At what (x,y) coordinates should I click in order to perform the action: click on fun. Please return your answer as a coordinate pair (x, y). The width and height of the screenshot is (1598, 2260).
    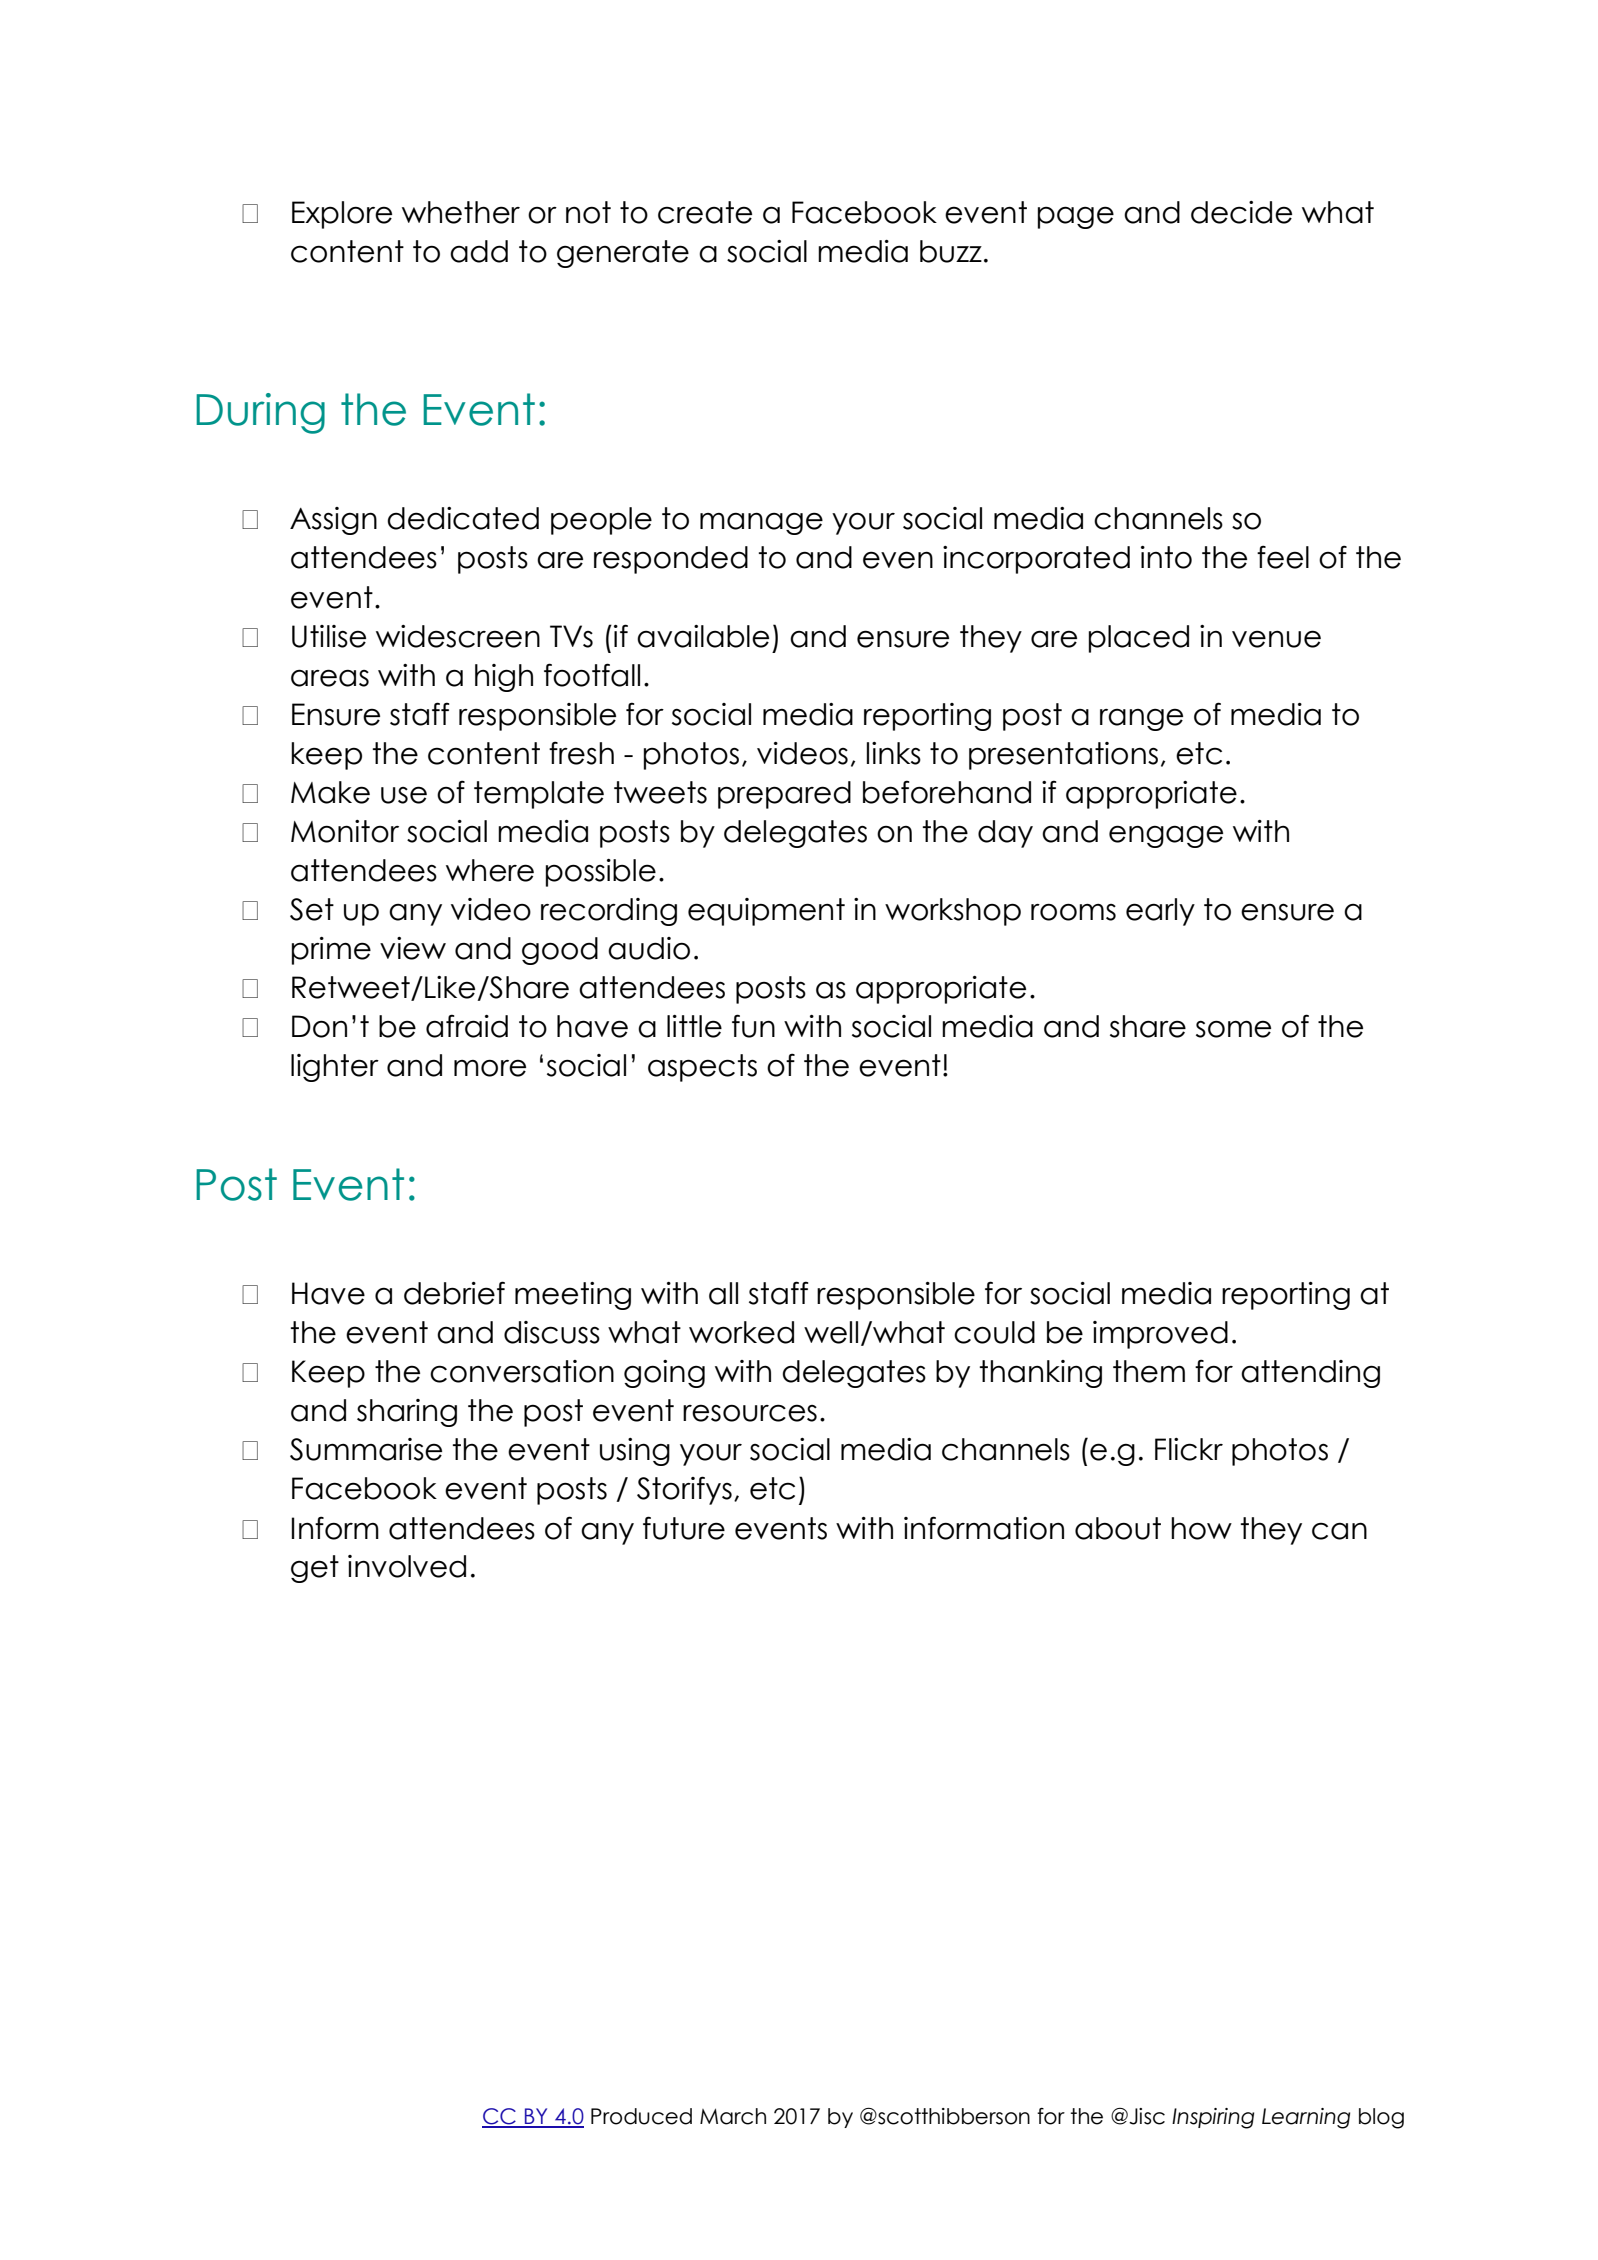
    Looking at the image, I should click on (753, 1026).
